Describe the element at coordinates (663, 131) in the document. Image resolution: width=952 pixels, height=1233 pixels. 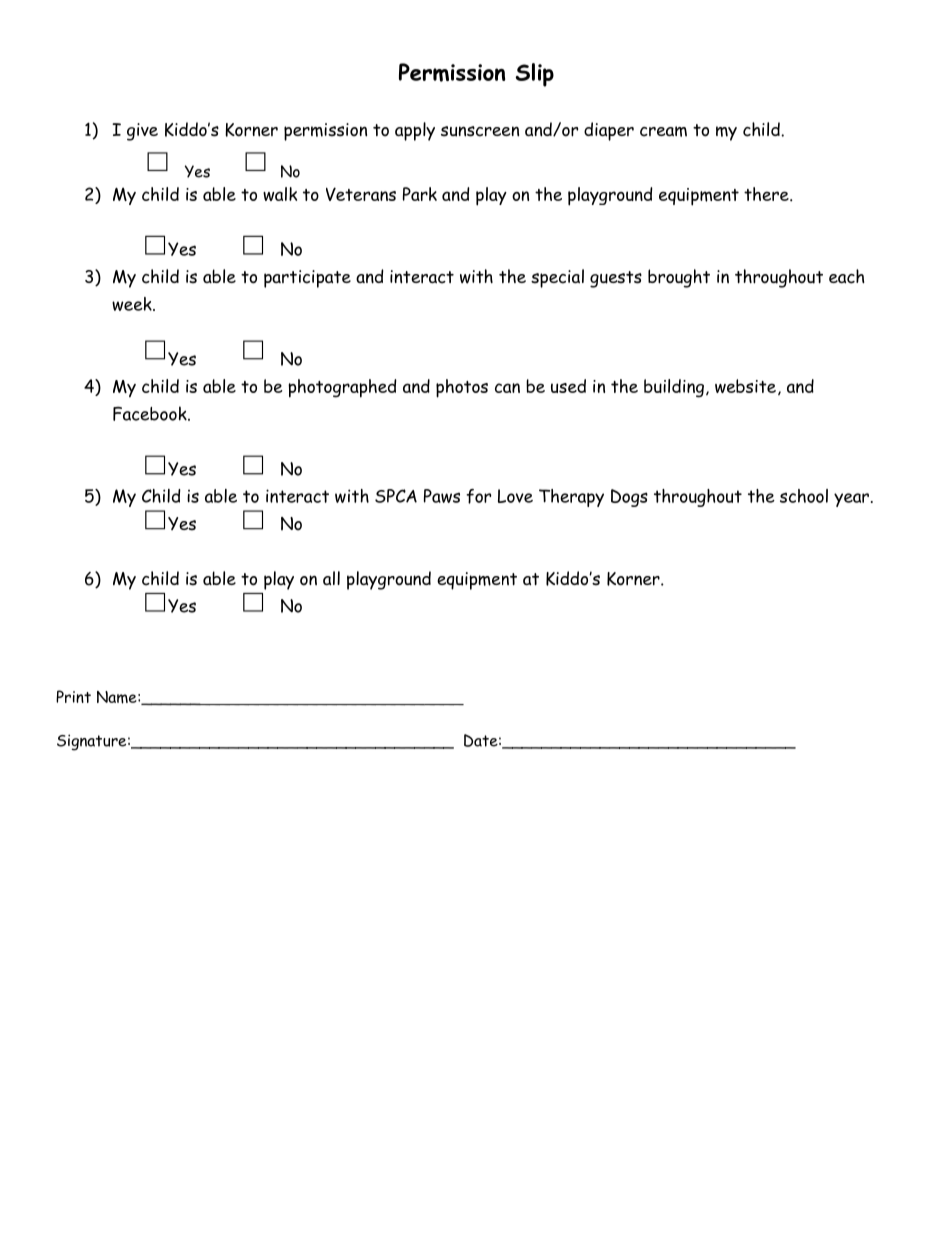
I see `cream` at that location.
